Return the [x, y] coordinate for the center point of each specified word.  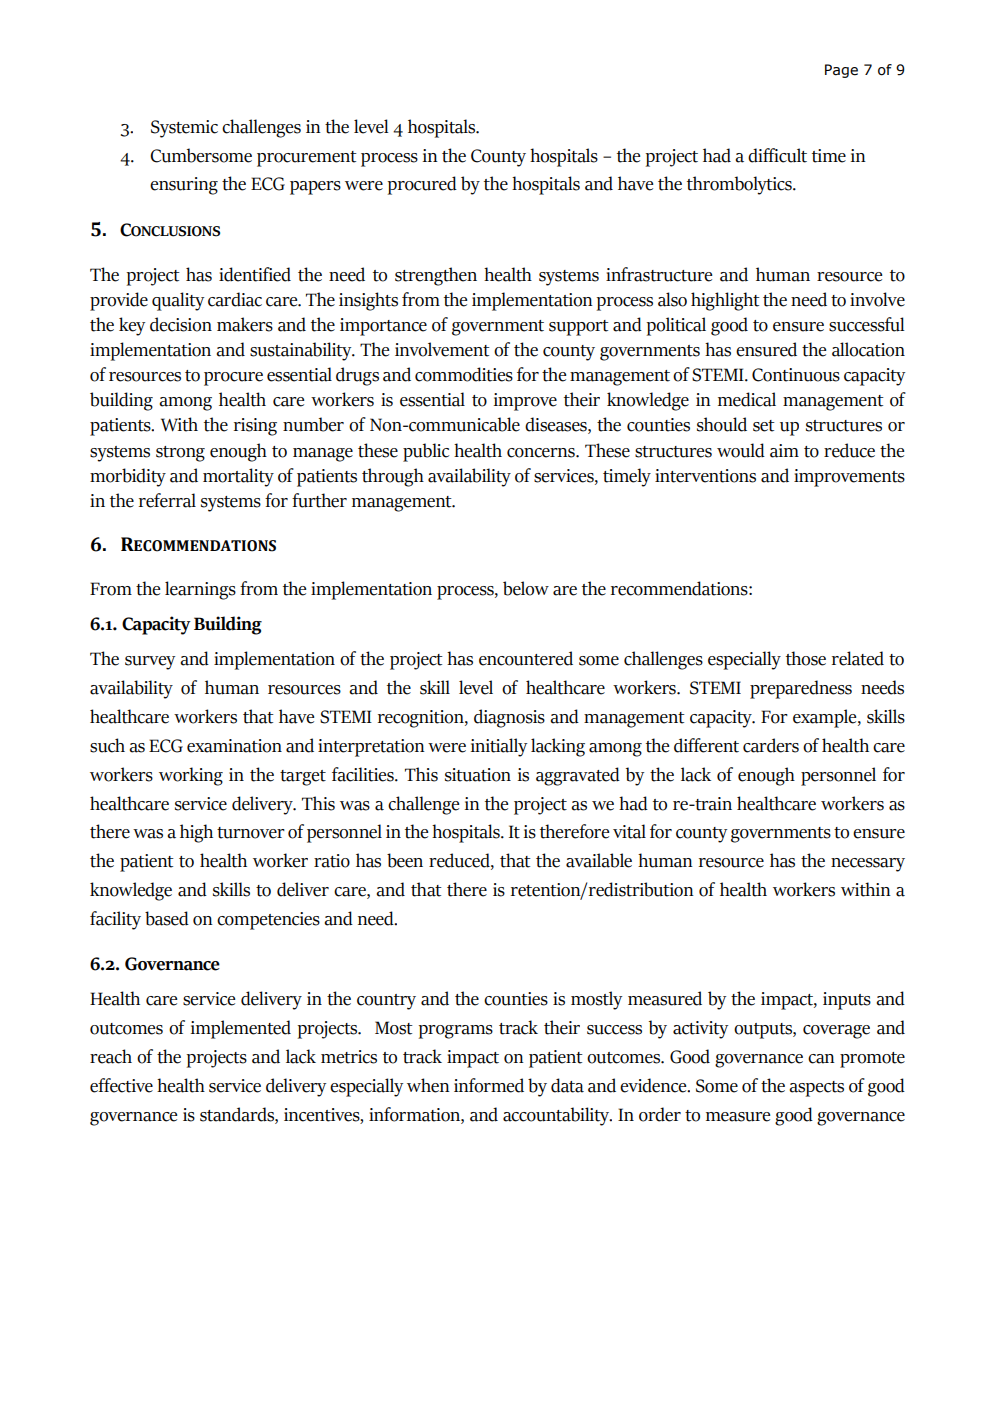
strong [180, 454]
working [191, 776]
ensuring [184, 186]
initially [499, 747]
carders [771, 745]
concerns [542, 453]
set [764, 426]
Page [841, 71]
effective [121, 1085]
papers [315, 188]
